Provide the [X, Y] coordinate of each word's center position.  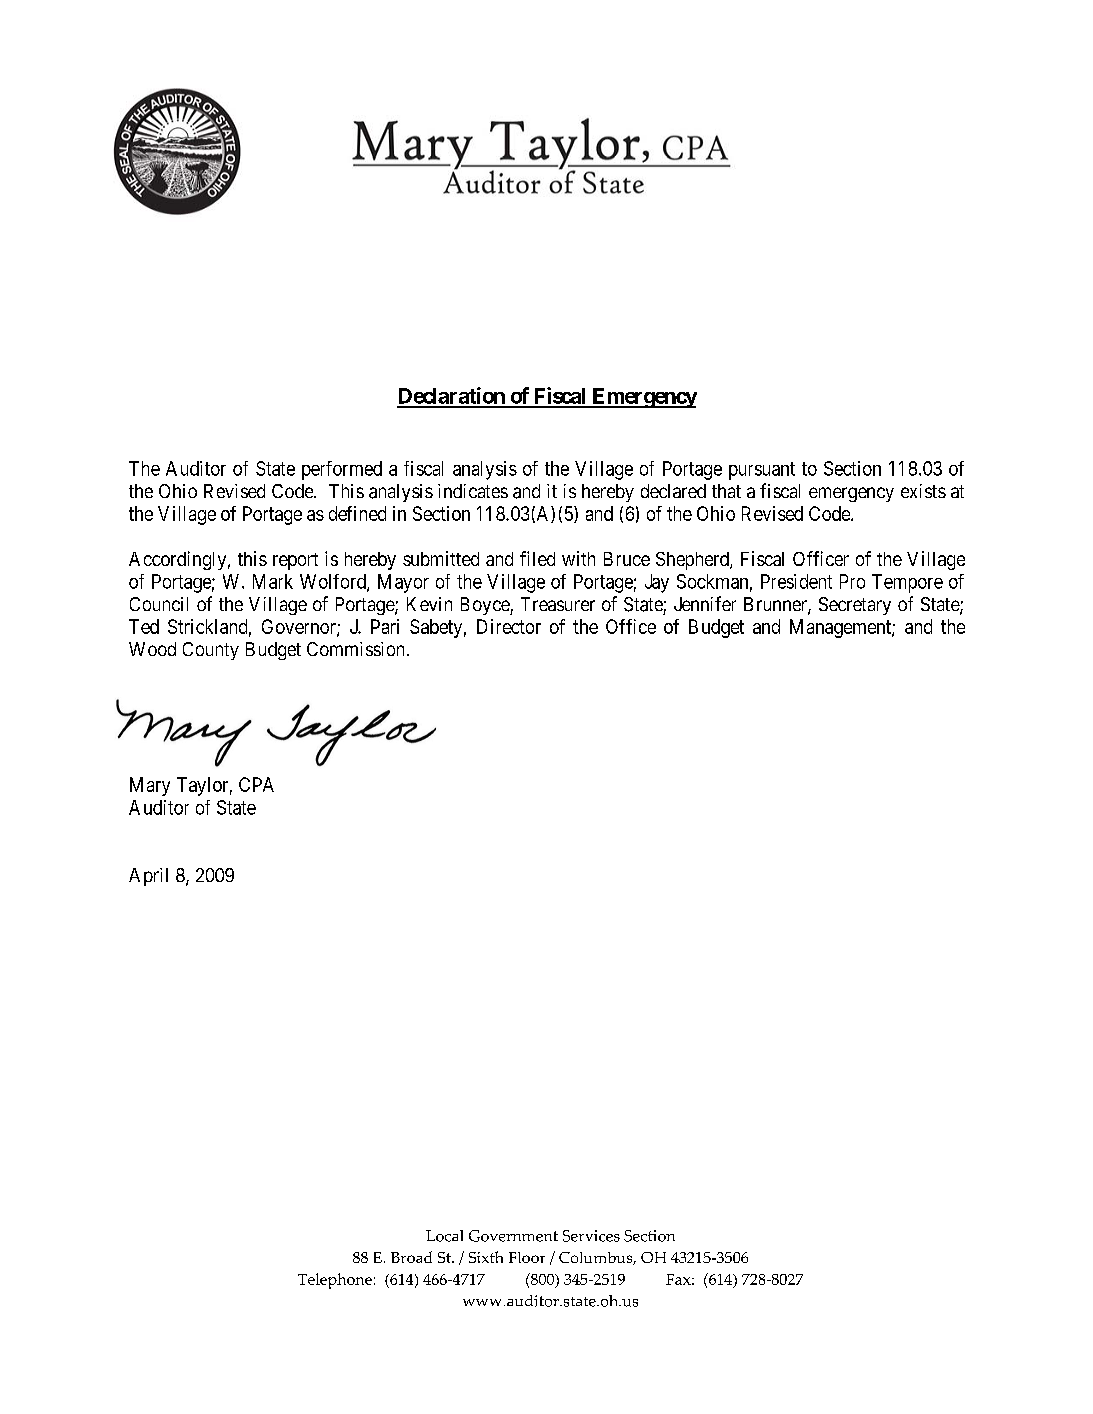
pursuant [762, 471]
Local [444, 1236]
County [211, 651]
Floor [527, 1257]
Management [841, 628]
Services [591, 1236]
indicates [473, 491]
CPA [256, 784]
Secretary [855, 606]
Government [513, 1236]
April [148, 877]
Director [509, 626]
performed [342, 470]
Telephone [335, 1281]
